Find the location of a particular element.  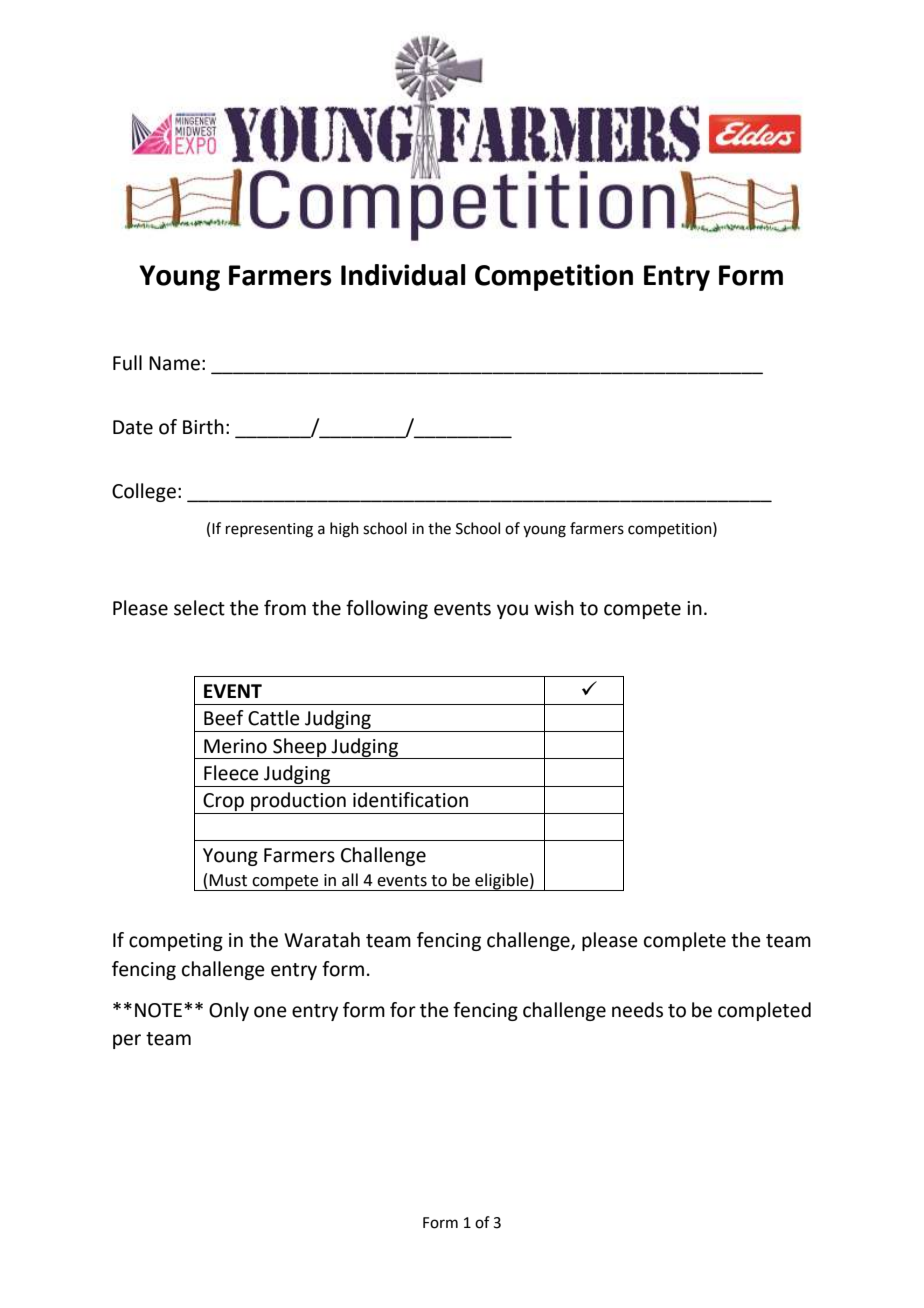

Individual is located at coordinates (403, 275).
